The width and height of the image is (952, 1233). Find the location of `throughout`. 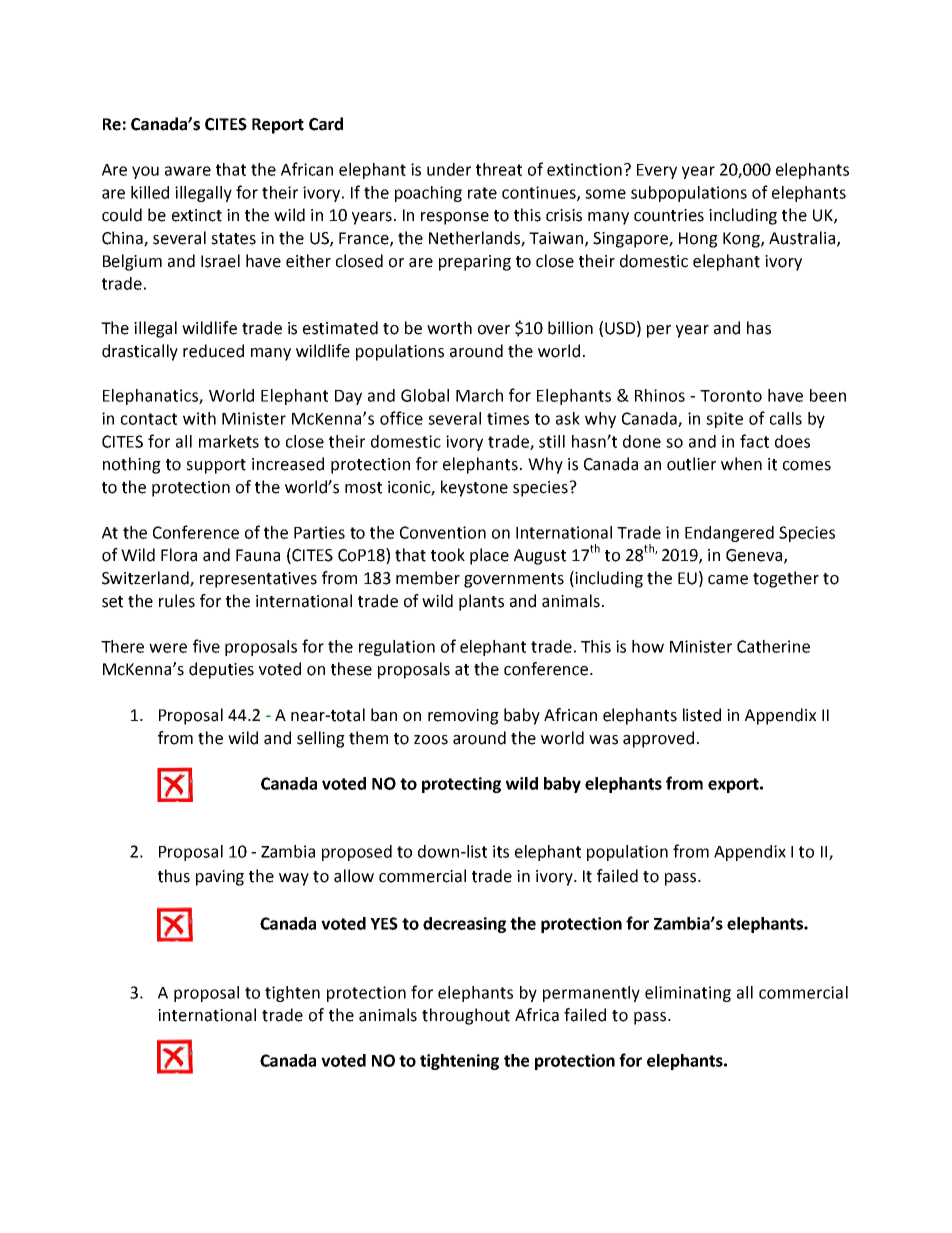

throughout is located at coordinates (466, 1016).
